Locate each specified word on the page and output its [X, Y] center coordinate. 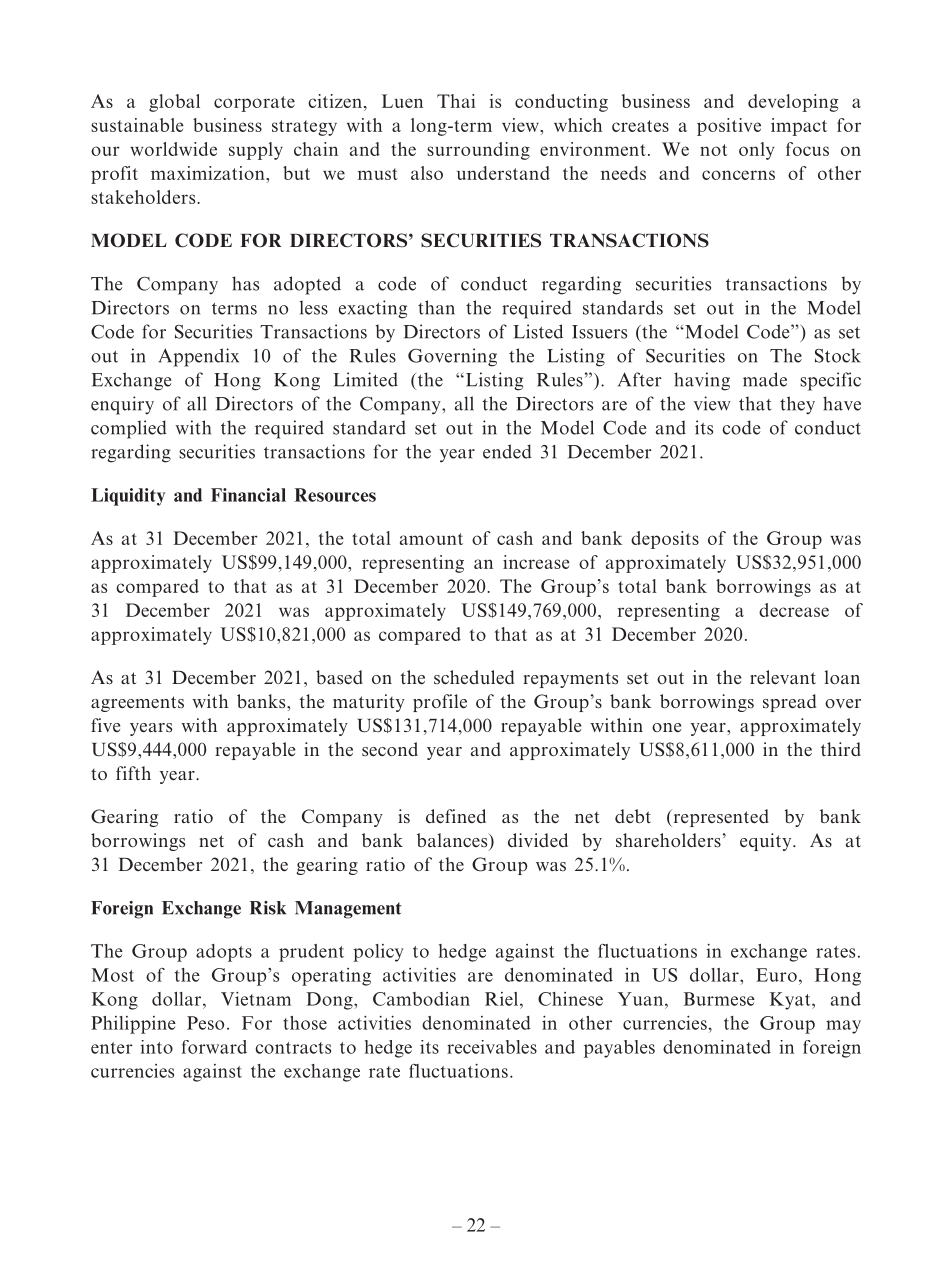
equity [767, 842]
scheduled [474, 677]
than [436, 307]
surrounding [478, 151]
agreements [137, 704]
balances [453, 841]
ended [507, 451]
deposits [665, 540]
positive [729, 127]
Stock [838, 355]
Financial [248, 495]
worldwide [173, 149]
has [245, 283]
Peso [205, 1023]
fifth [133, 773]
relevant [783, 677]
